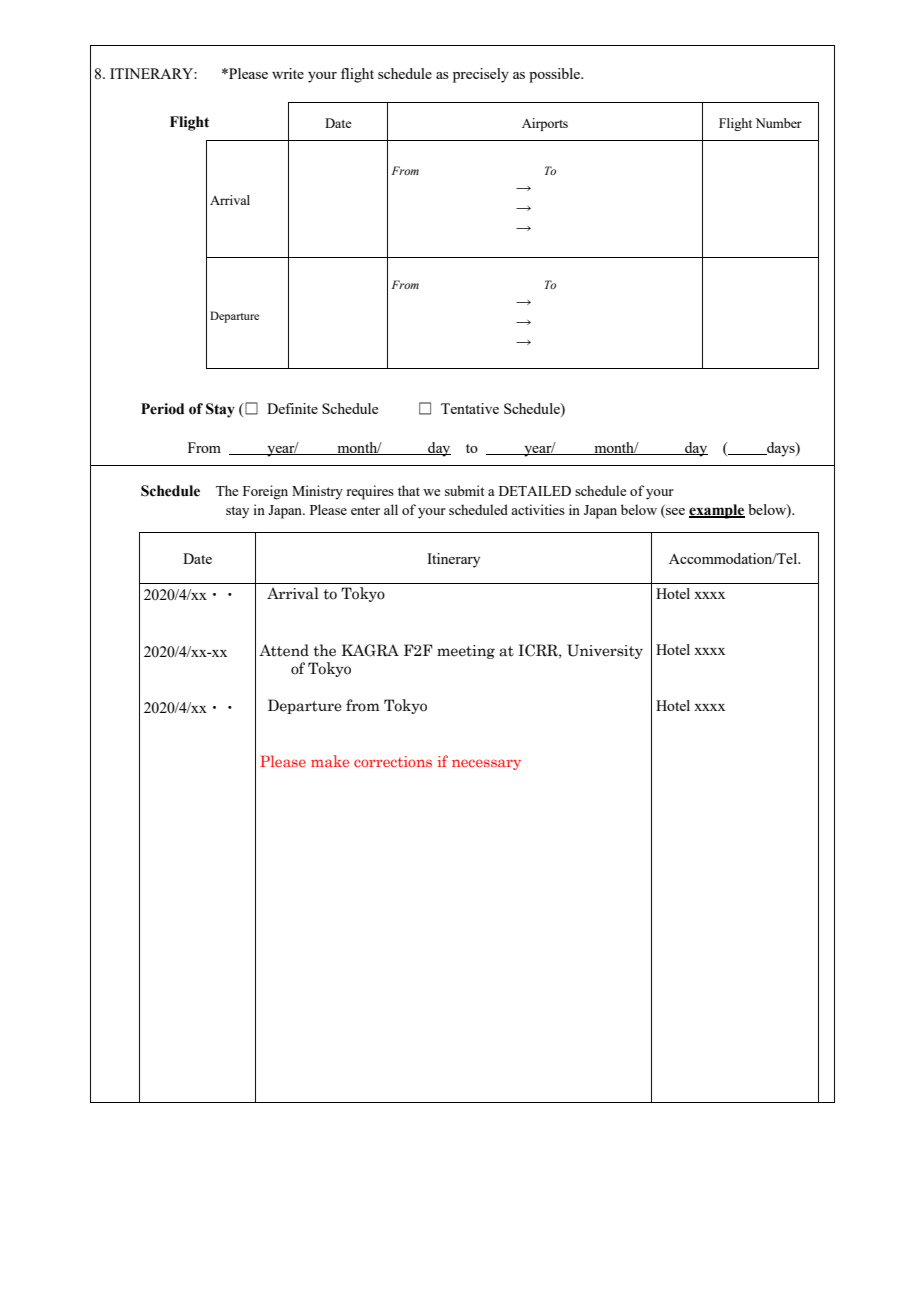 This screenshot has width=924, height=1308. Describe the element at coordinates (288, 73) in the screenshot. I see `write` at that location.
